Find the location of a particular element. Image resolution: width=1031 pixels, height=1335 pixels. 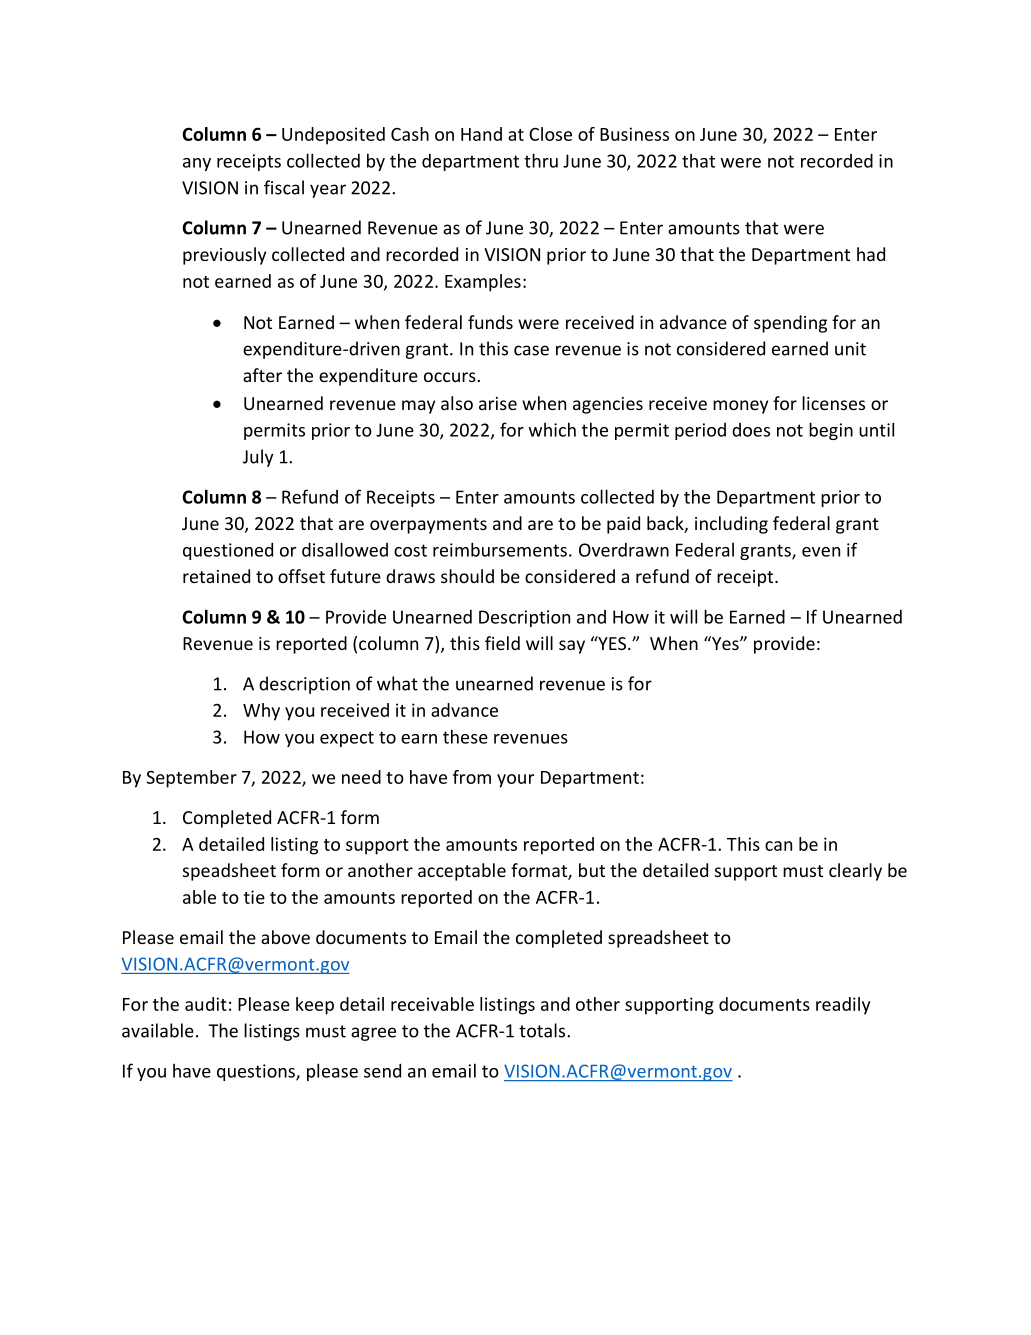

thru is located at coordinates (541, 160).
